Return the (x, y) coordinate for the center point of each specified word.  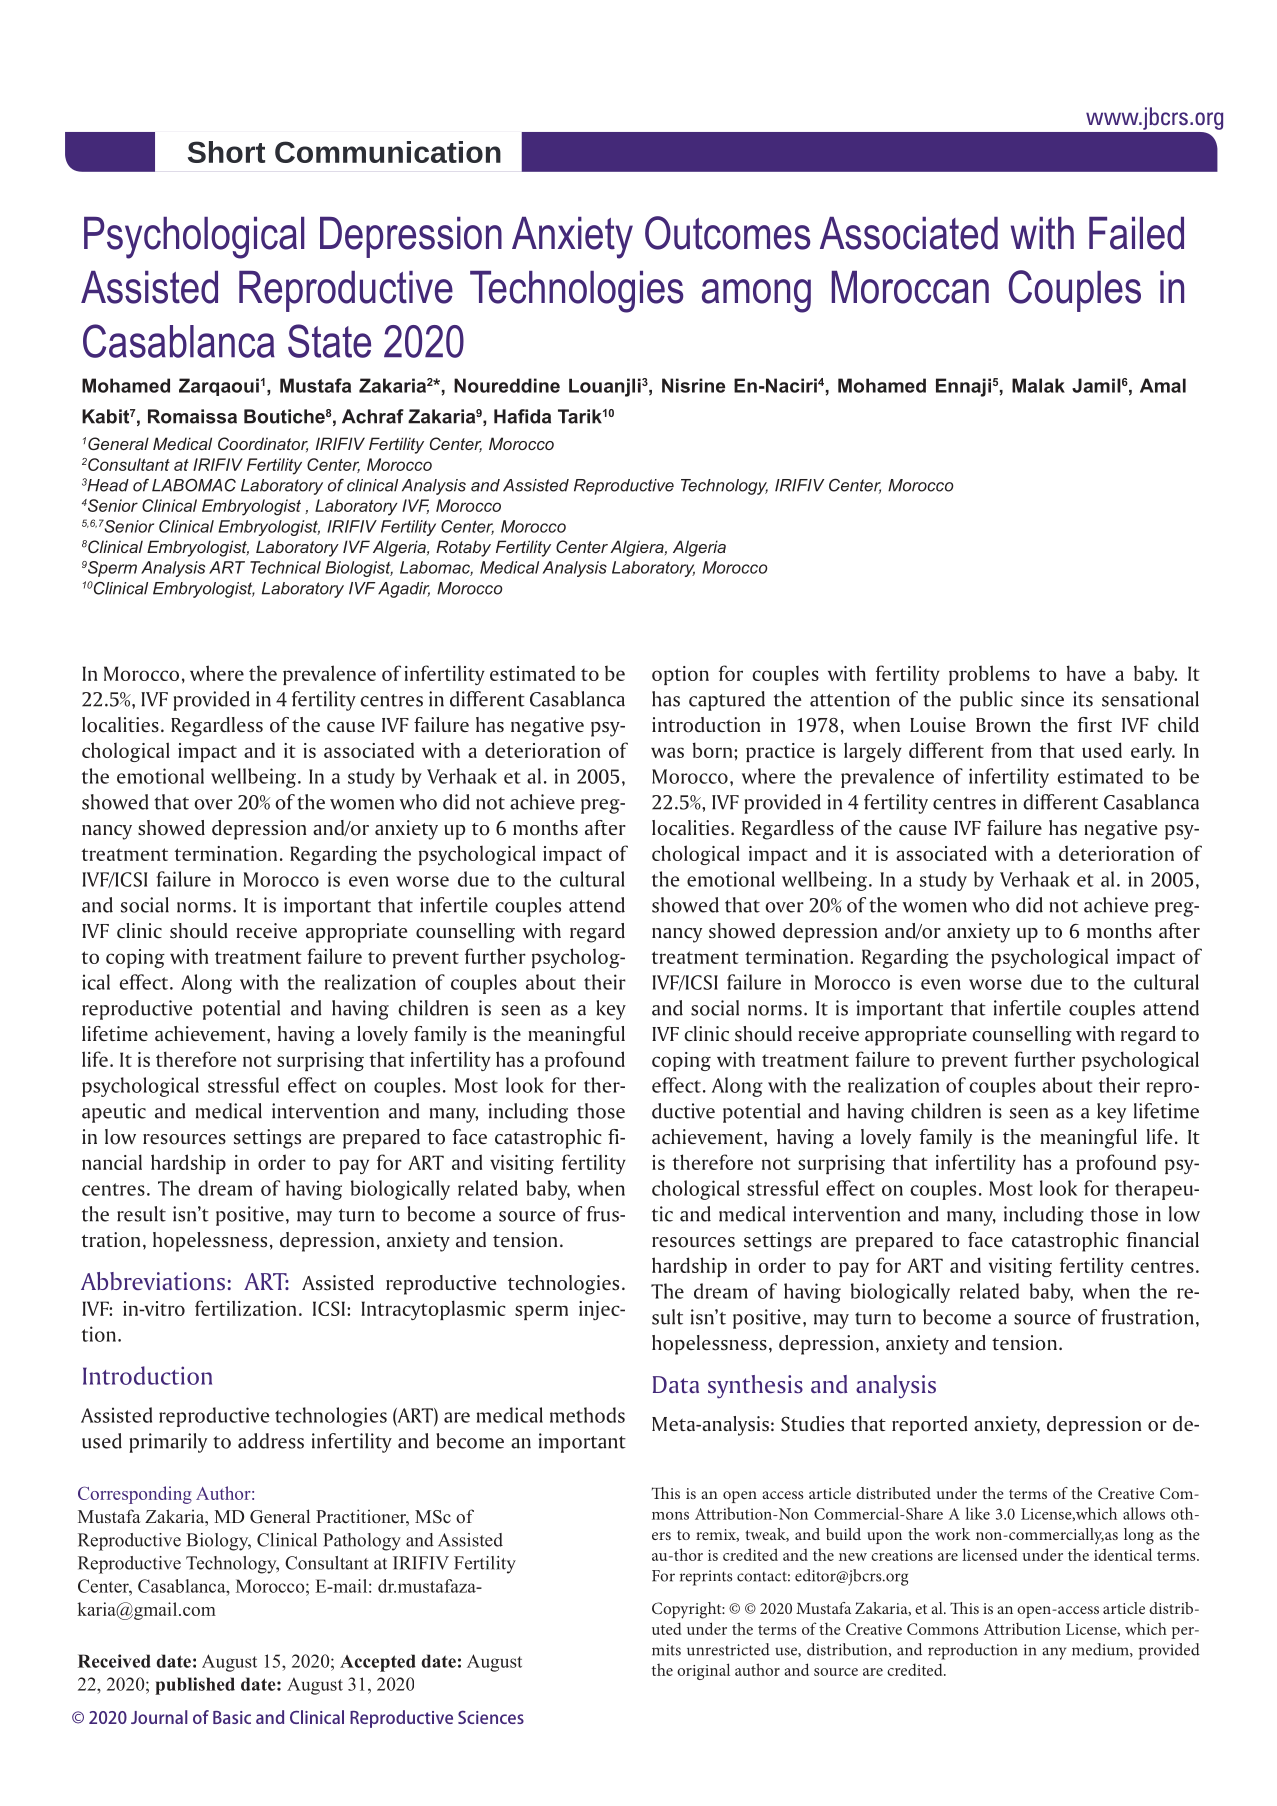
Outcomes (727, 233)
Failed (1136, 233)
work (952, 1534)
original (703, 1671)
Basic (232, 1717)
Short (226, 152)
